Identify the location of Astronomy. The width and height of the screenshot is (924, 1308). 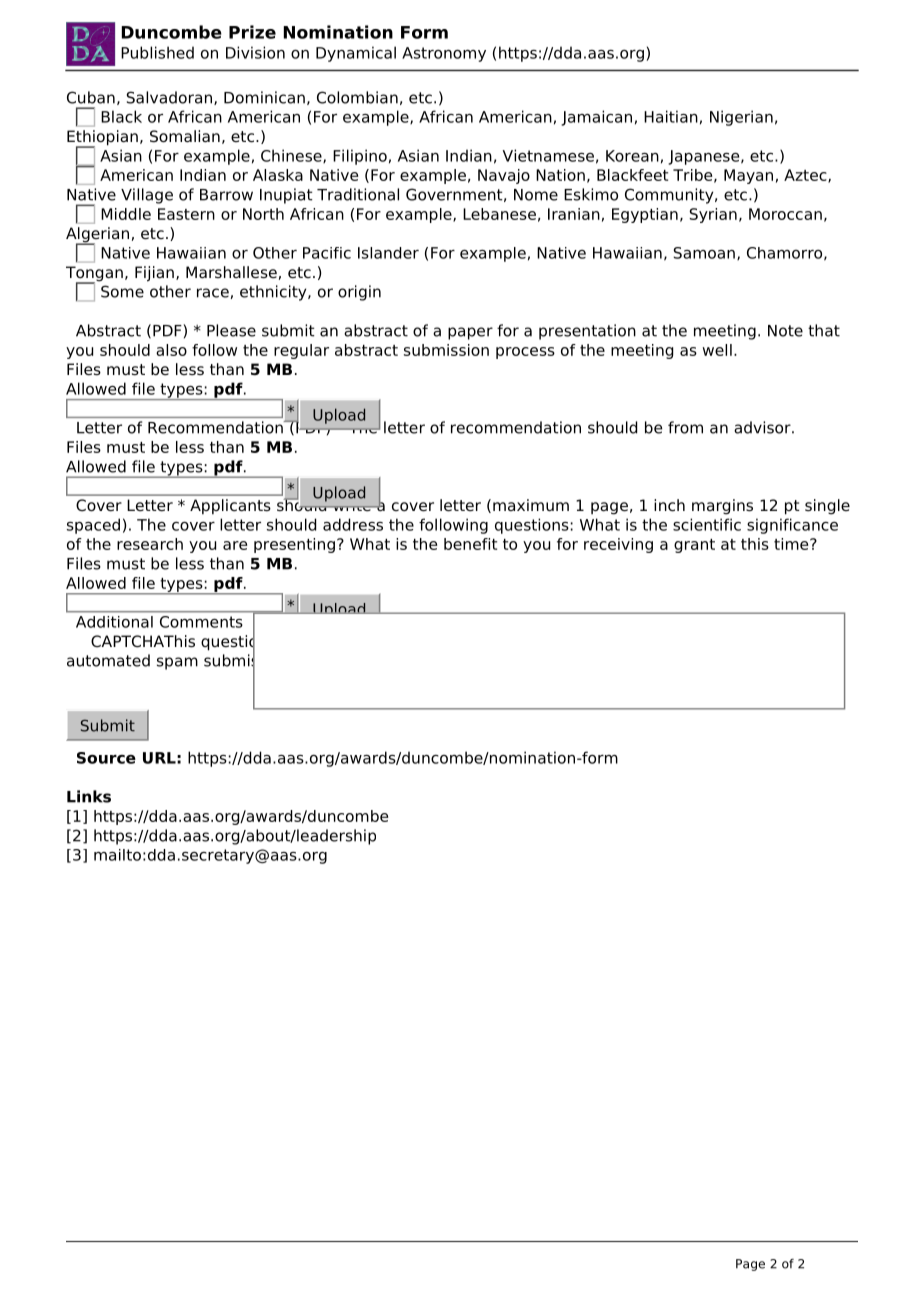
(444, 54).
